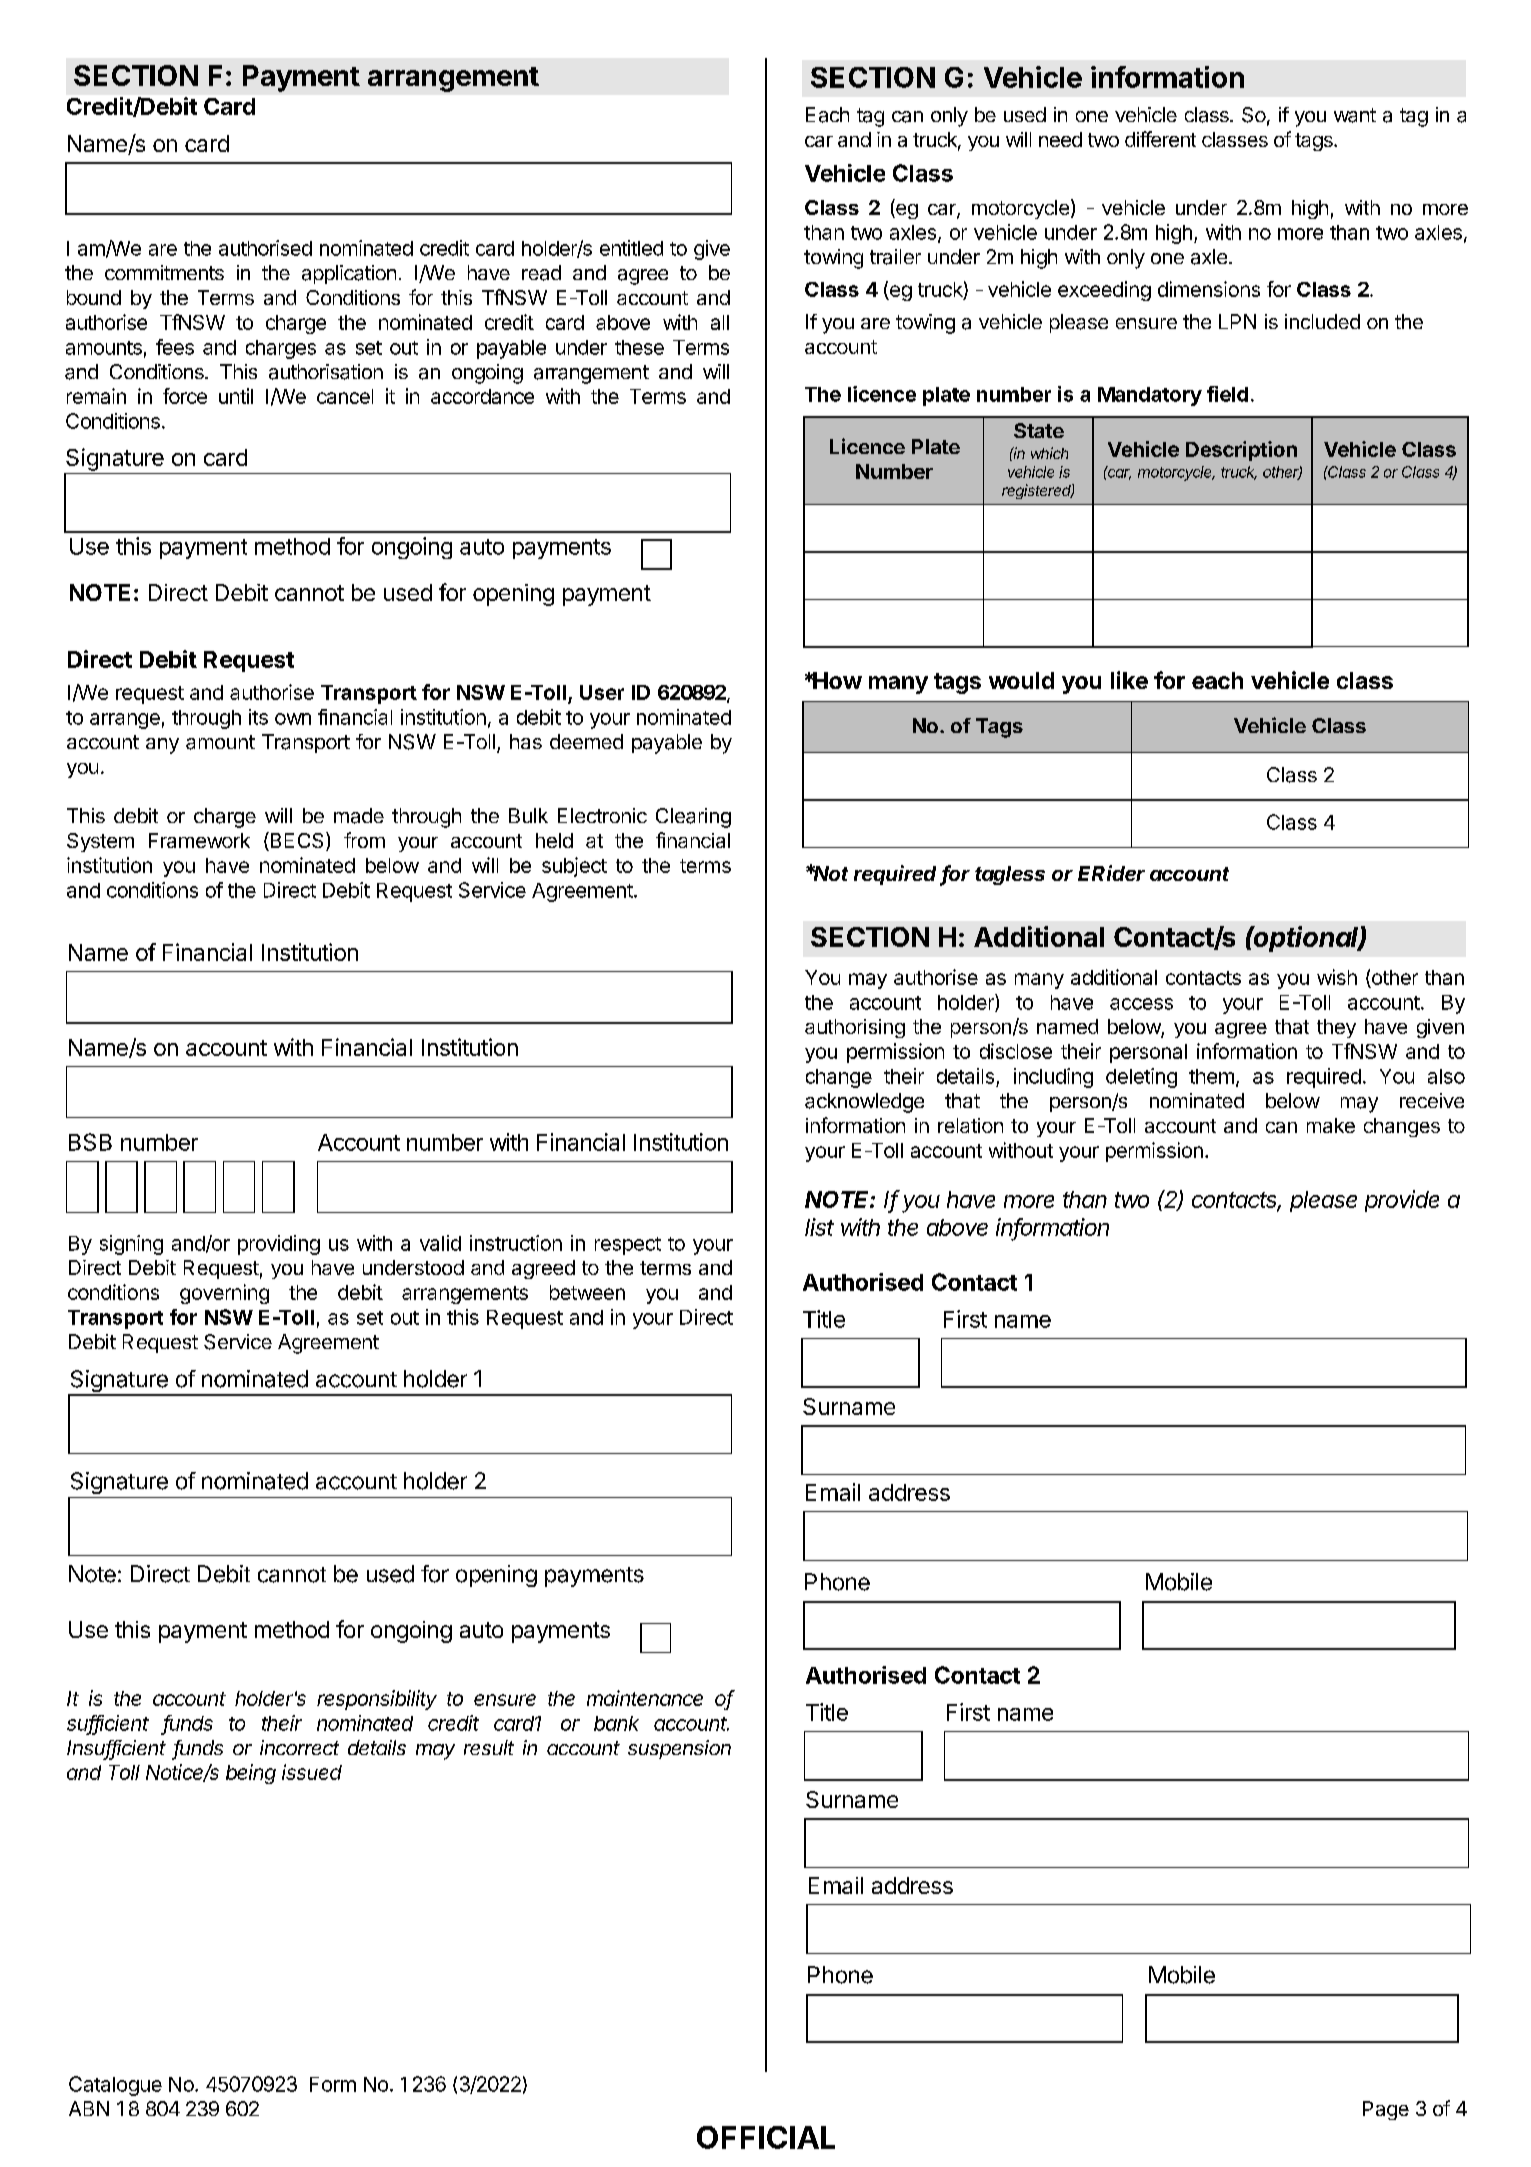 This screenshot has width=1531, height=2167. What do you see at coordinates (1331, 1125) in the screenshot?
I see `make` at bounding box center [1331, 1125].
